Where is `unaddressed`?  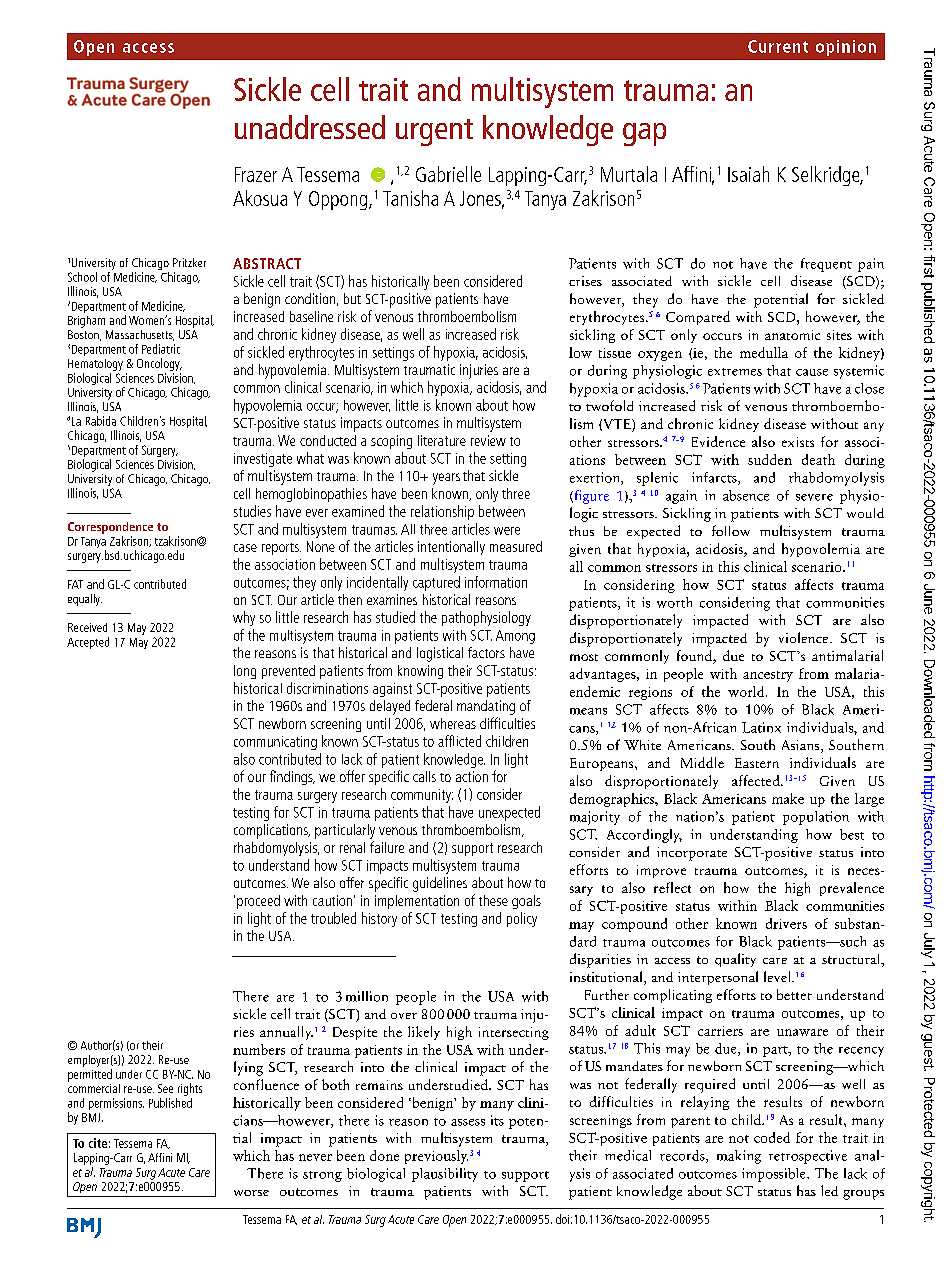 unaddressed is located at coordinates (310, 127).
